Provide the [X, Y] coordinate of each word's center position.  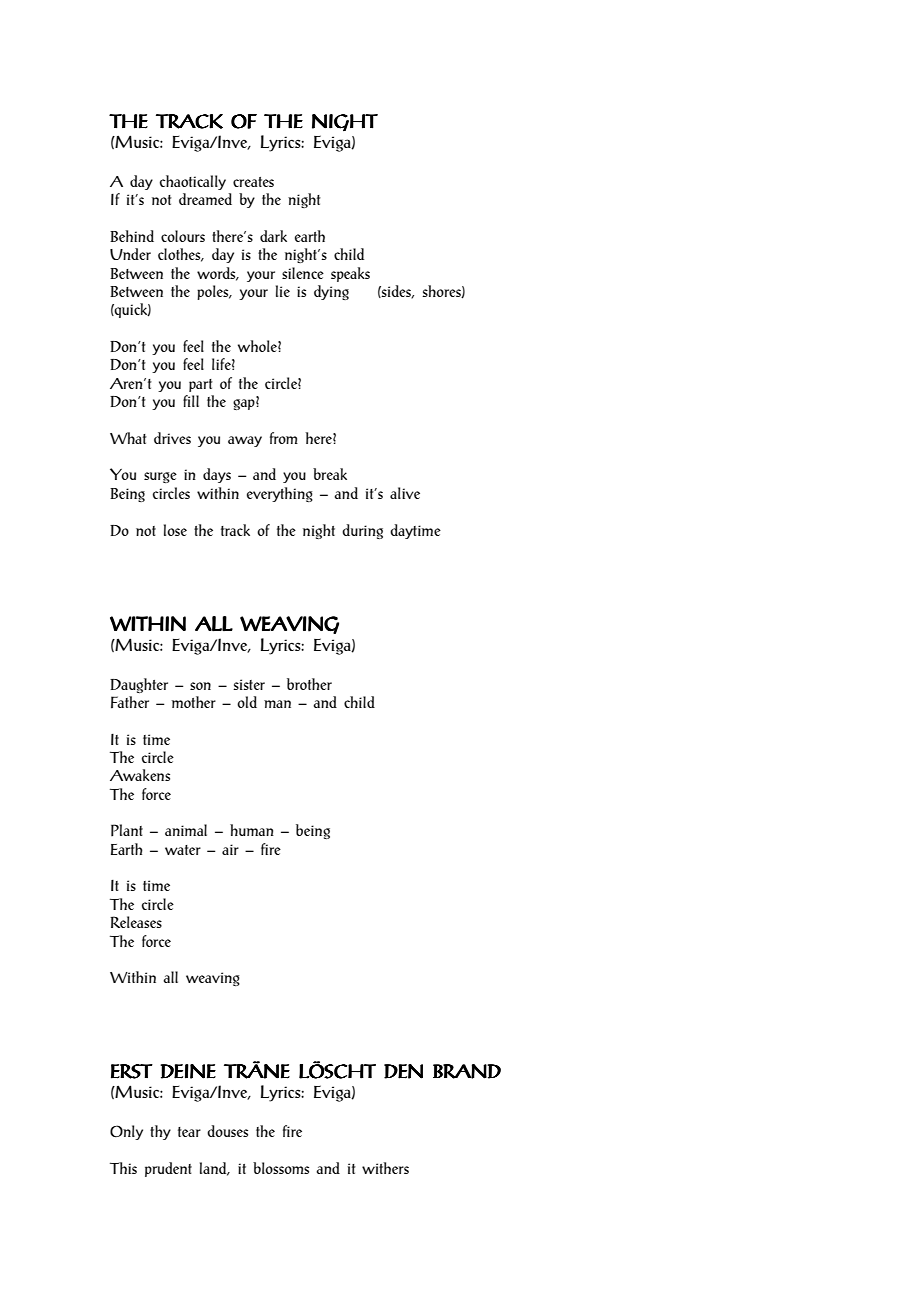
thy [160, 1132]
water [183, 850]
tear [189, 1132]
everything [280, 494]
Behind [132, 236]
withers [385, 1168]
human [252, 830]
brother [309, 684]
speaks [350, 274]
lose [175, 530]
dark [273, 236]
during [362, 531]
